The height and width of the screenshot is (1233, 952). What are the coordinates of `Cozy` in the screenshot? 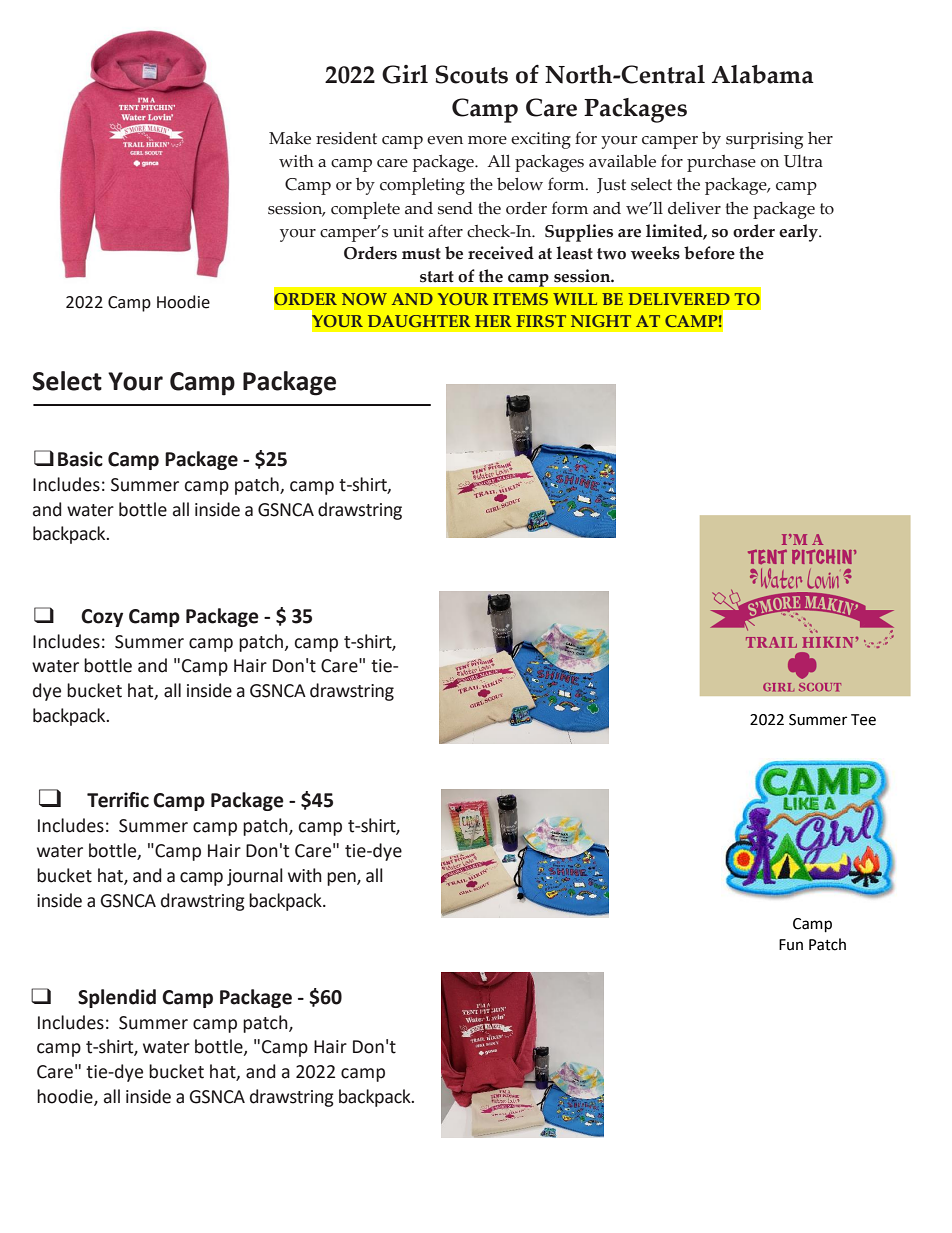 It's located at (102, 618).
